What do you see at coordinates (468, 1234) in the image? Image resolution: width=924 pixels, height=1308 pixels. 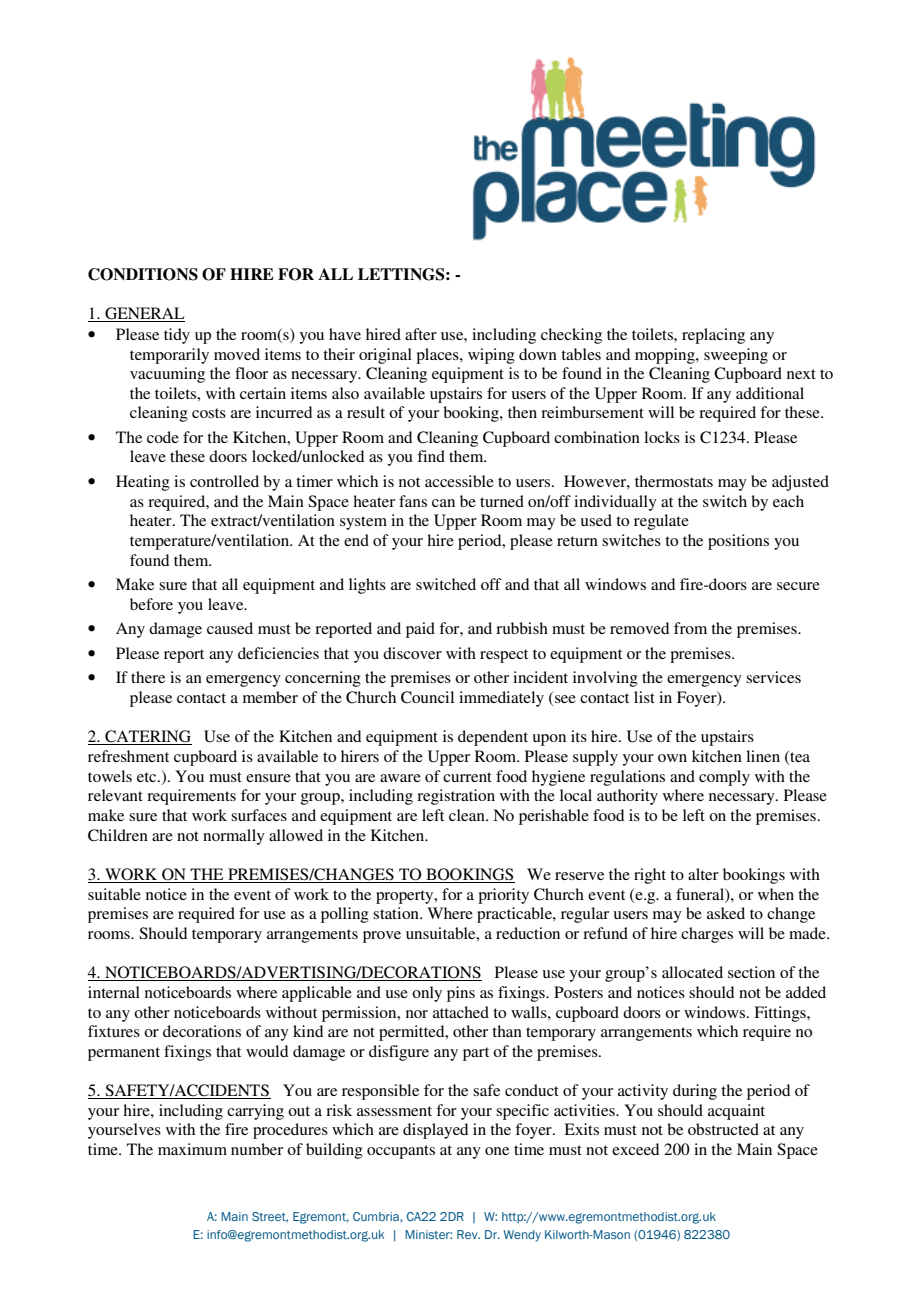 I see `Rev` at bounding box center [468, 1234].
